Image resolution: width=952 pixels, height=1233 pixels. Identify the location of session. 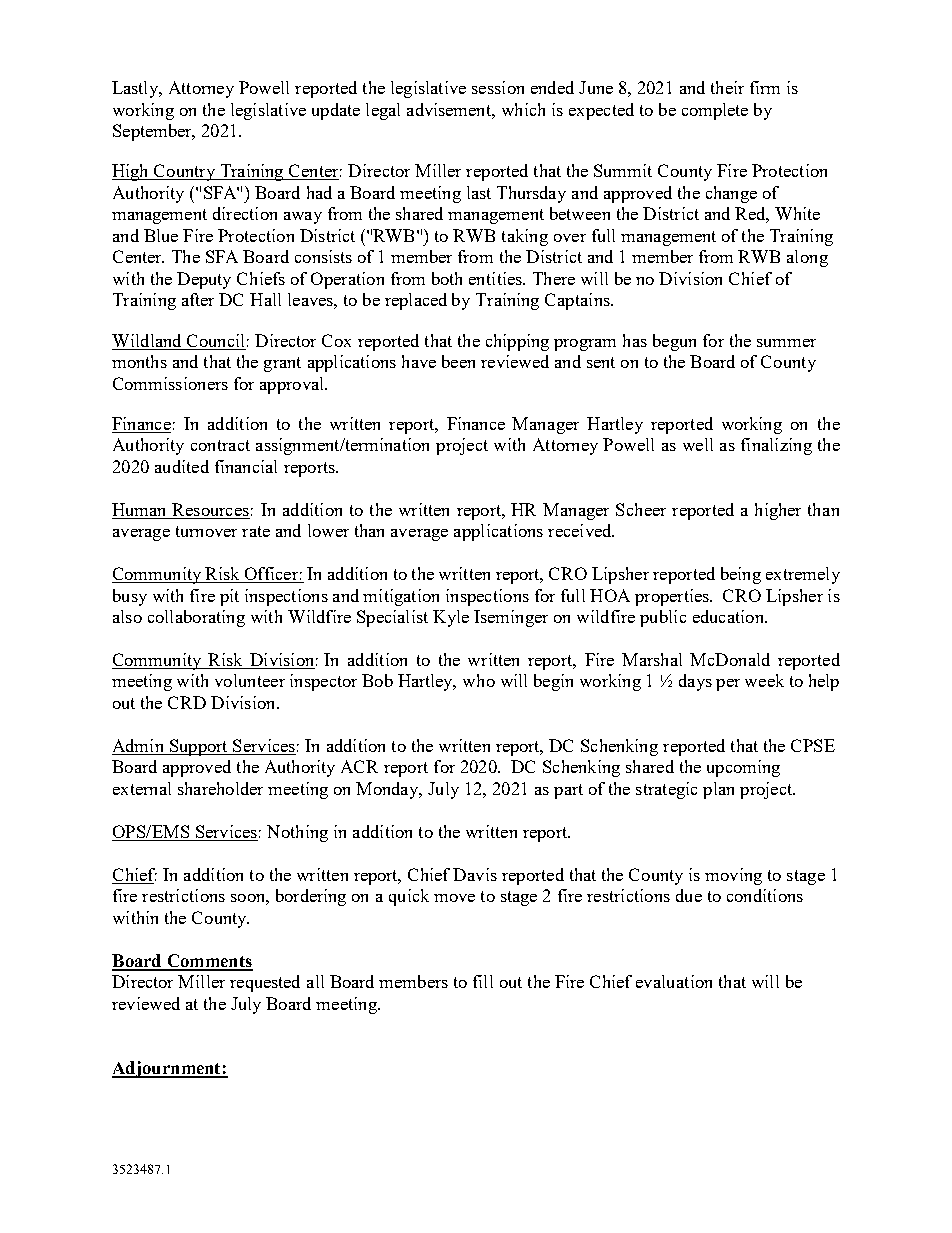
(498, 87).
